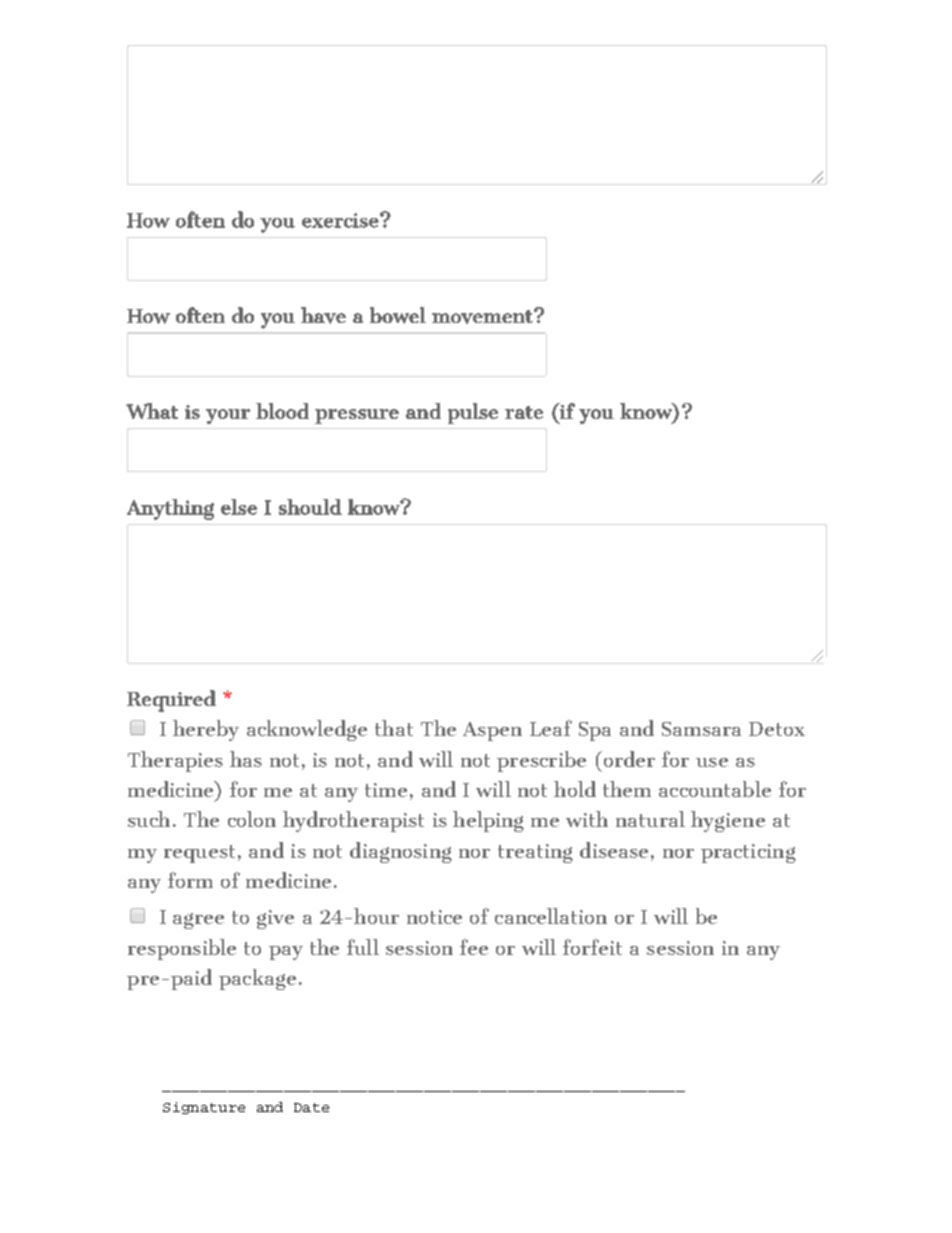 The height and width of the document is (1233, 952). I want to click on has, so click(246, 759).
